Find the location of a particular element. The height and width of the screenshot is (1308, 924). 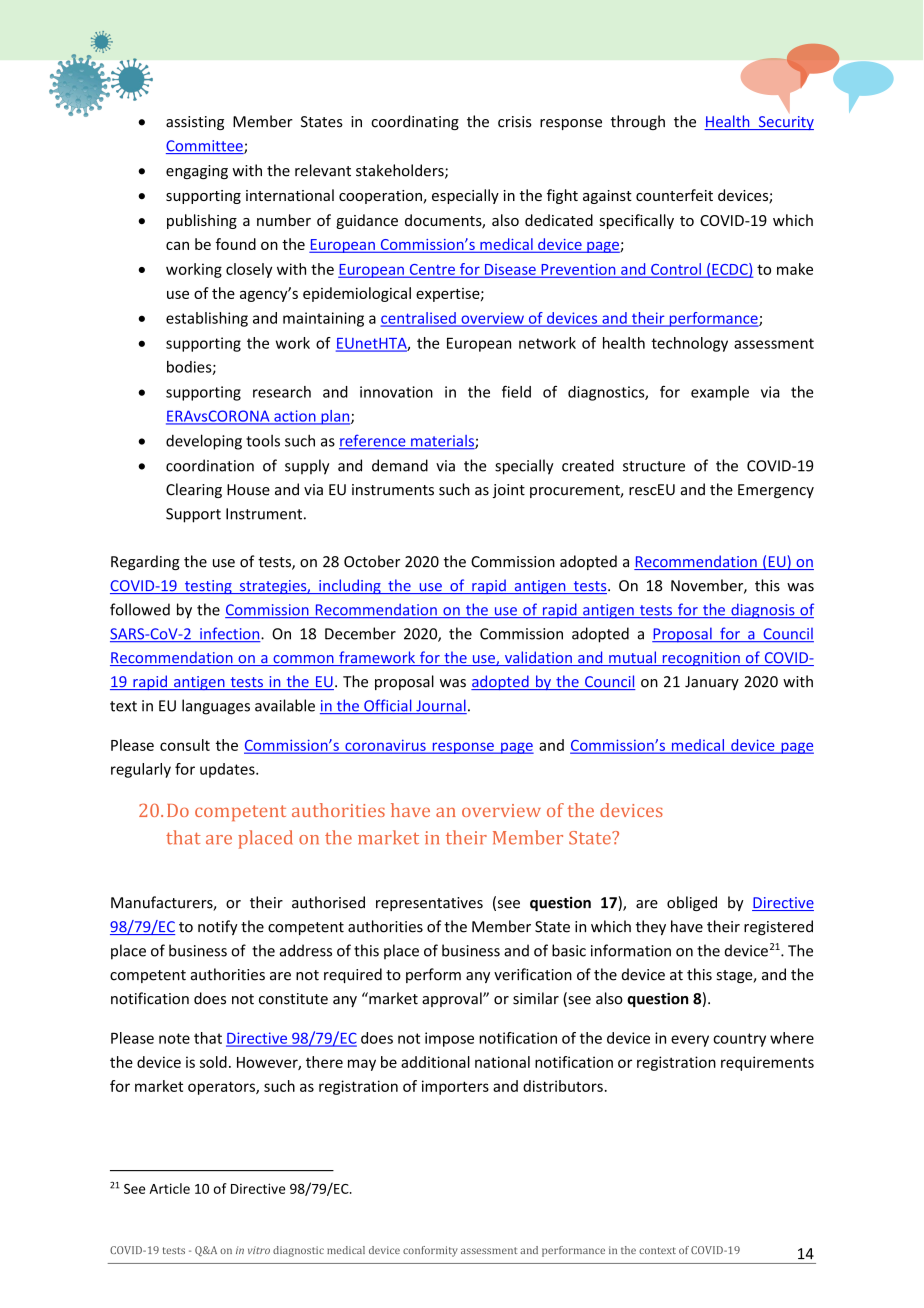

vitro is located at coordinates (259, 1250).
